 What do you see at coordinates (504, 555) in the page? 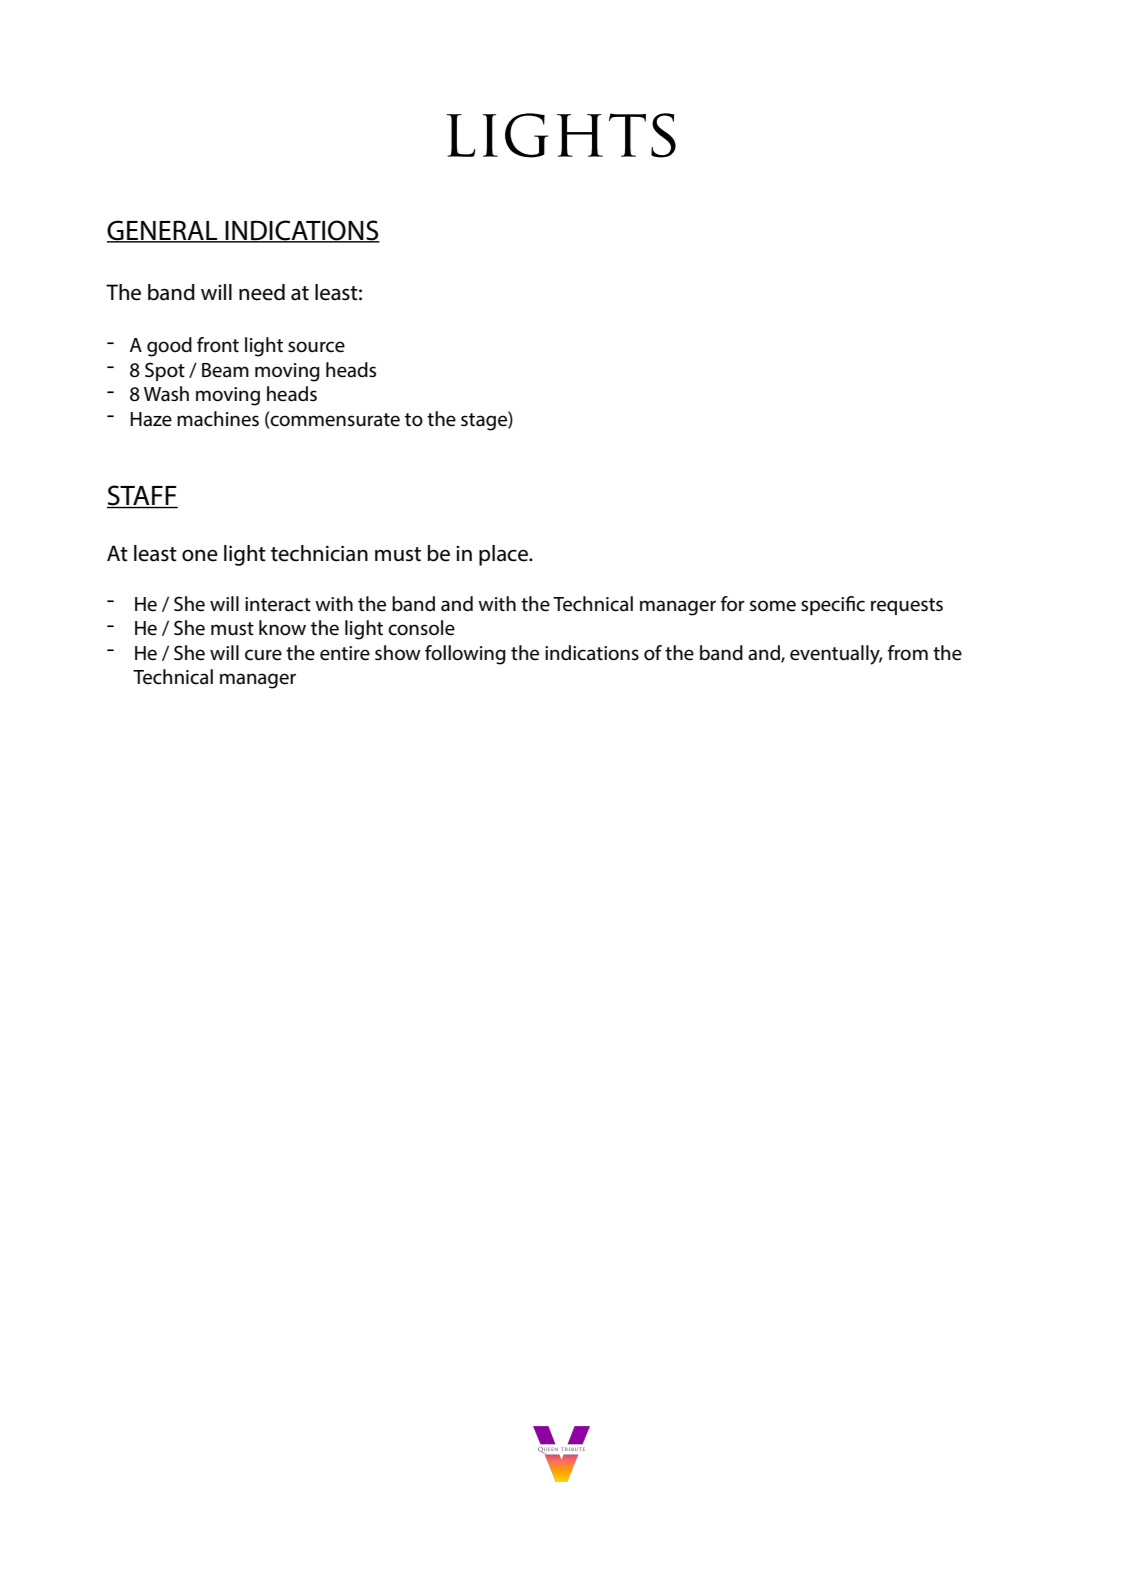
I see `place` at bounding box center [504, 555].
